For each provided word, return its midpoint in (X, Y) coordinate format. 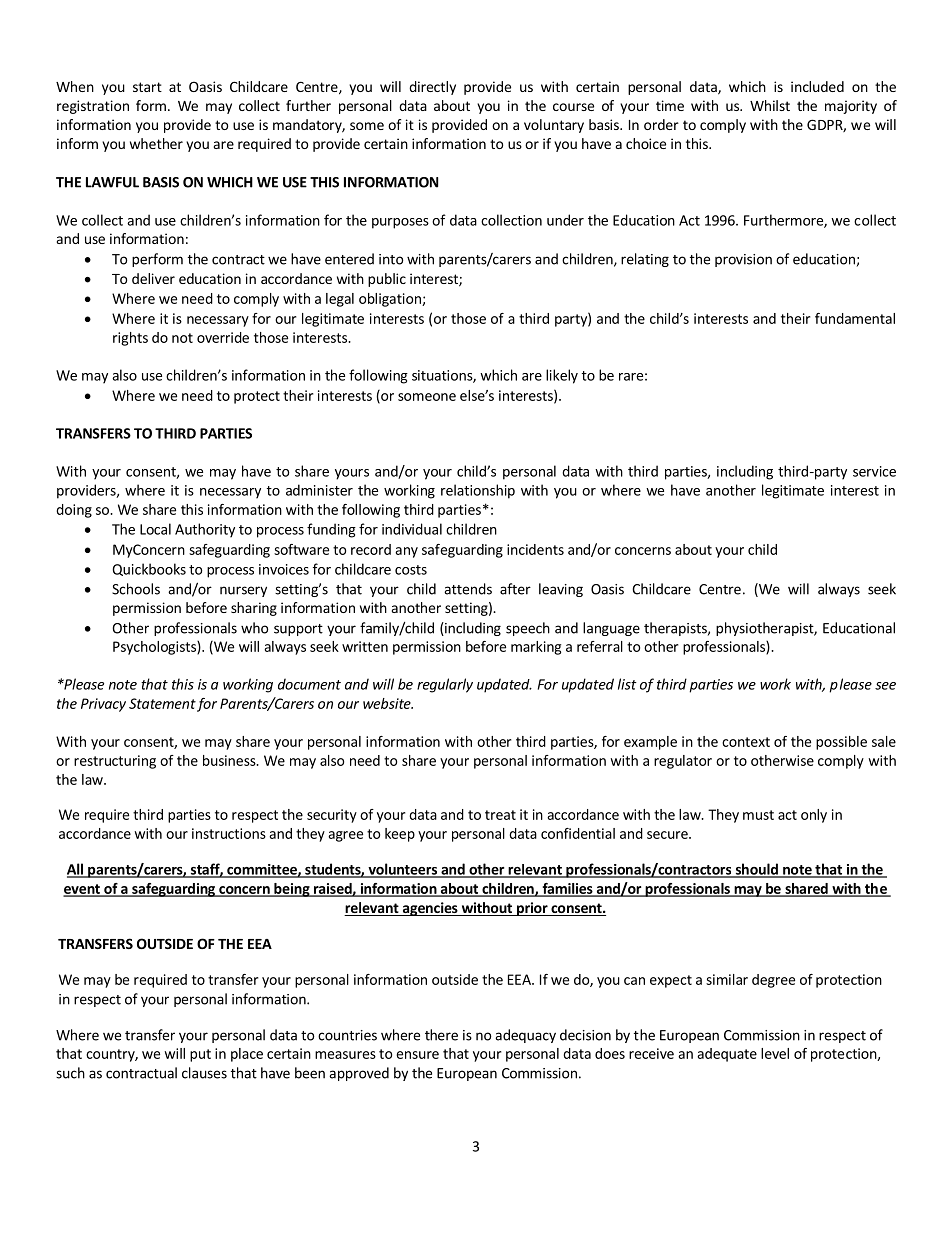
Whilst (770, 105)
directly (432, 88)
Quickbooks (149, 569)
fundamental (855, 318)
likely (562, 376)
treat (500, 815)
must (758, 815)
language (611, 629)
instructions (229, 833)
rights (130, 339)
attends (468, 589)
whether (156, 143)
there (441, 1035)
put (200, 1055)
